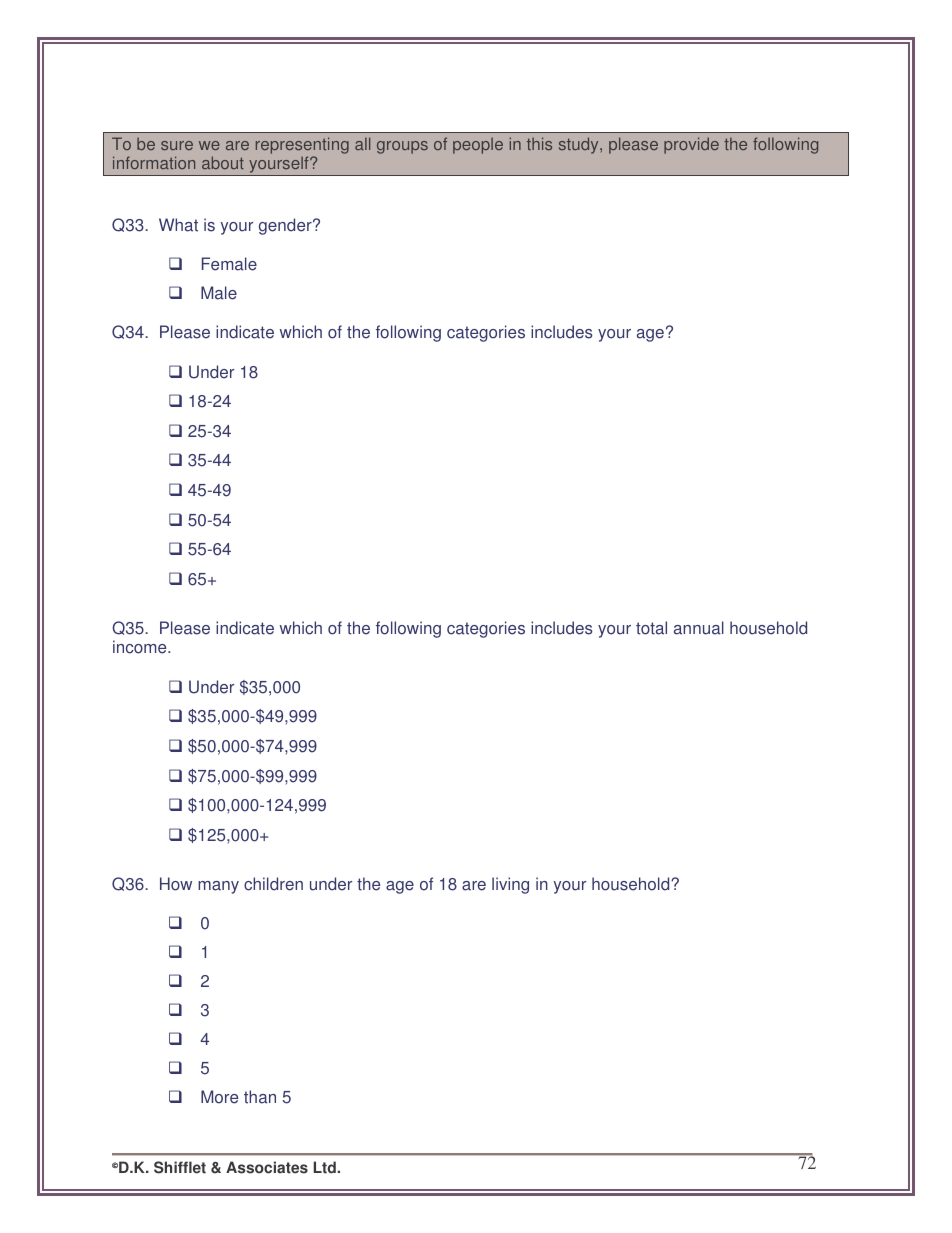 This screenshot has height=1233, width=952. I want to click on children, so click(273, 884).
